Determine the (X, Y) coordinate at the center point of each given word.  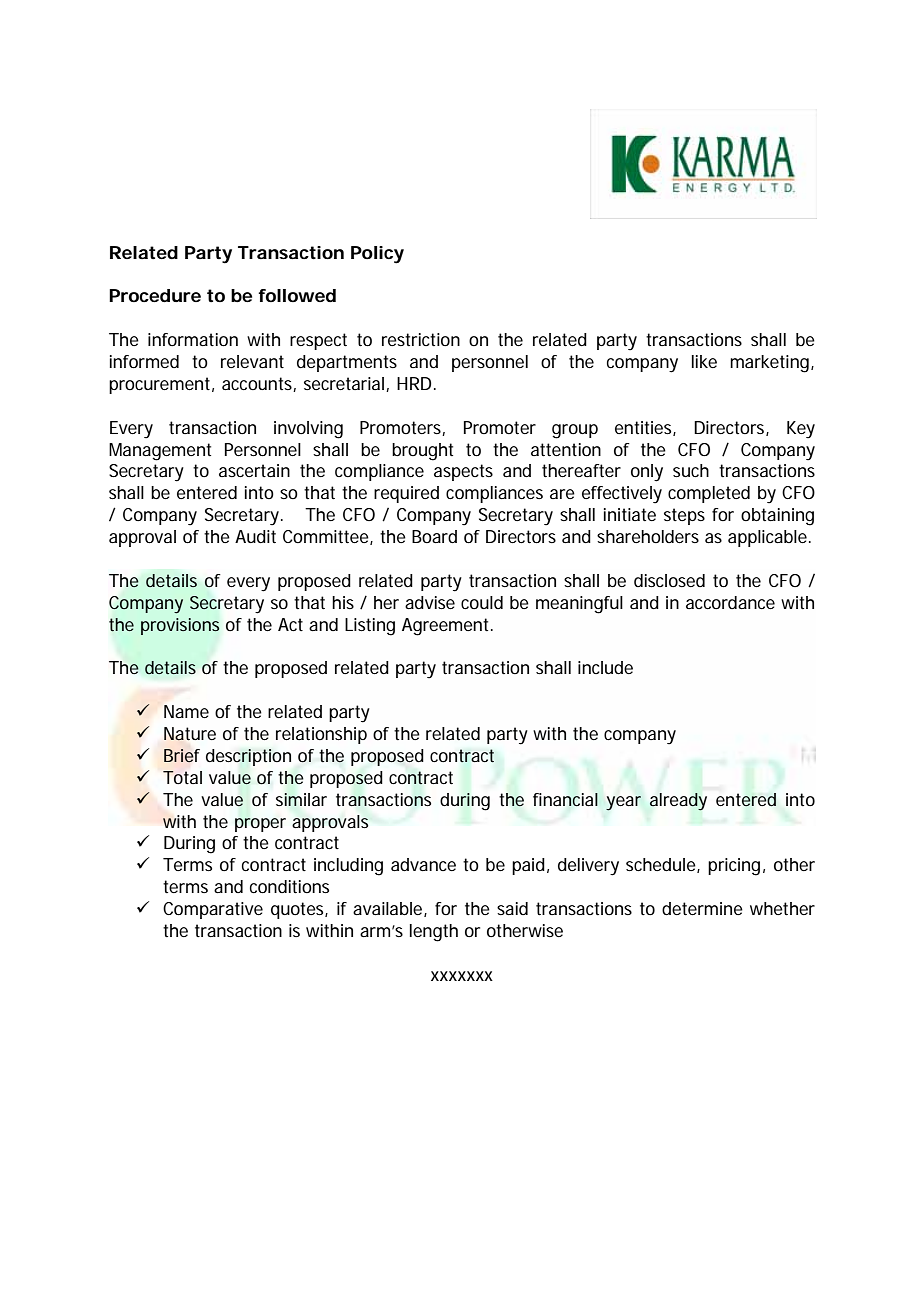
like (704, 361)
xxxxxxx (462, 976)
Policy (377, 255)
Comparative (213, 910)
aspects (463, 472)
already (678, 802)
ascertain (254, 470)
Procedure (155, 295)
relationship (321, 735)
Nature (190, 734)
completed (709, 494)
